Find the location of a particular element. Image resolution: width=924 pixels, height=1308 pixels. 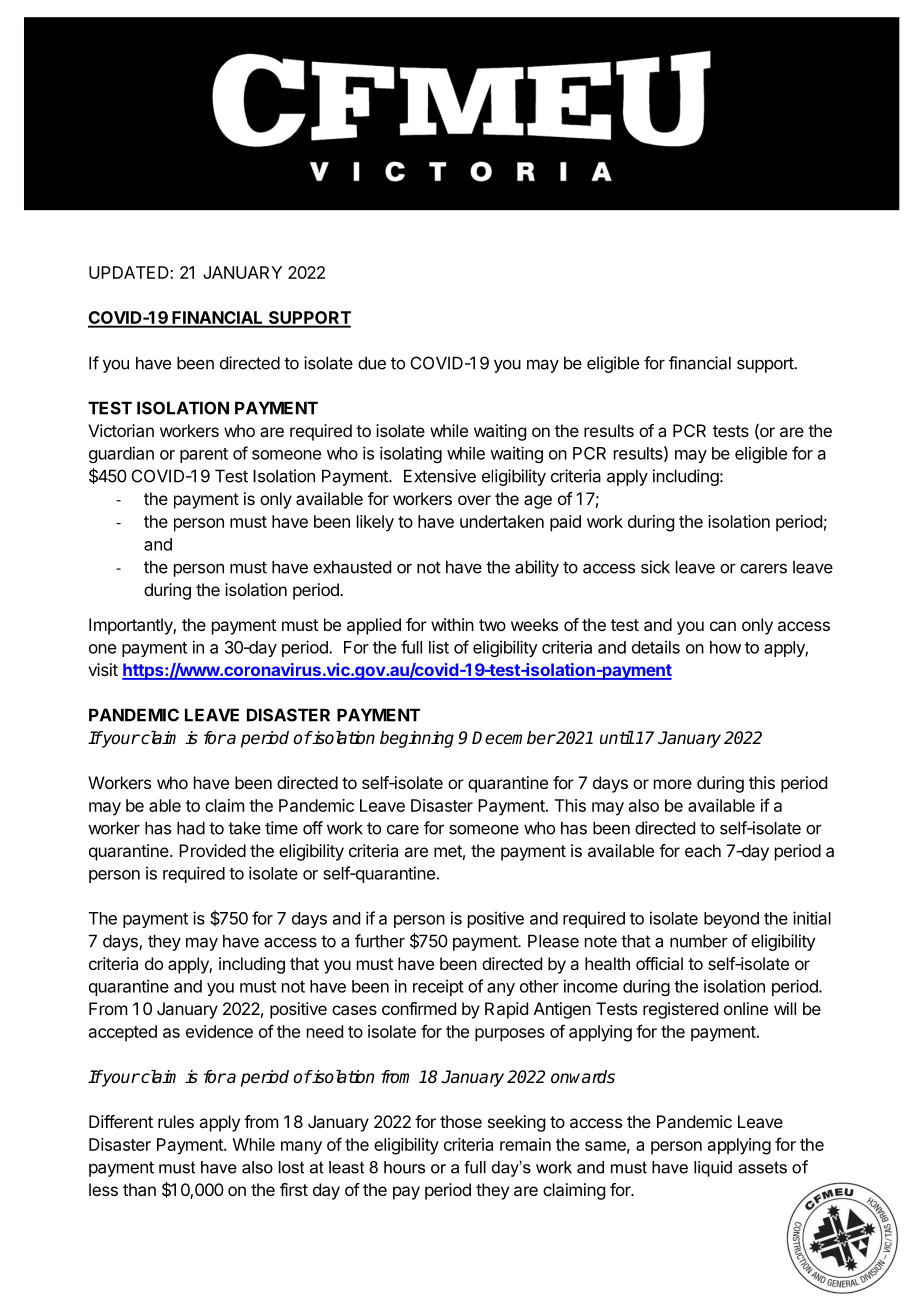

due is located at coordinates (372, 363).
